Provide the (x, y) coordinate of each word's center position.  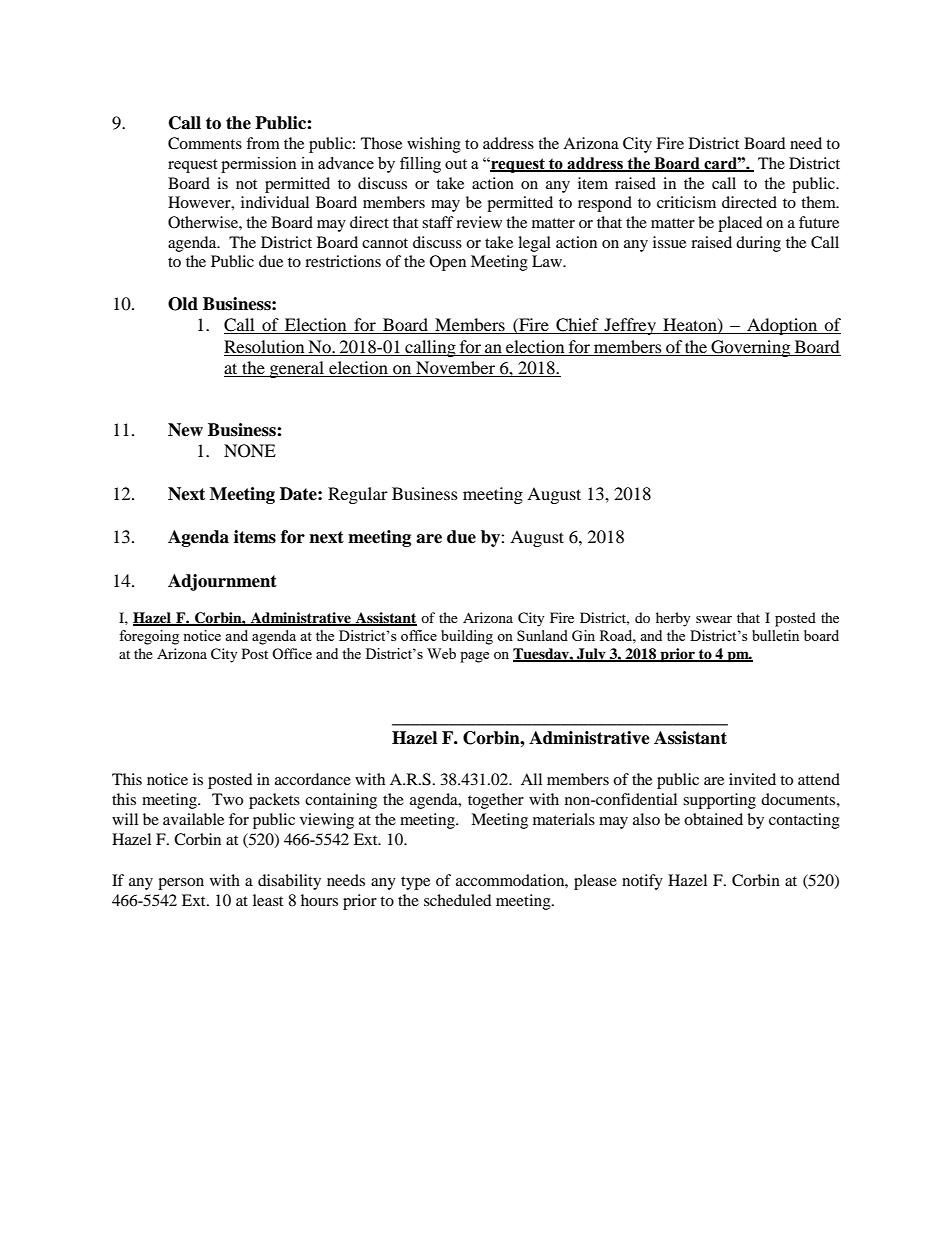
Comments (205, 143)
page (474, 657)
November (455, 369)
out (456, 164)
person (181, 884)
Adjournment (222, 582)
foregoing (149, 637)
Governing (751, 348)
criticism (686, 202)
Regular (358, 495)
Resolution (264, 346)
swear (714, 619)
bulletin (775, 635)
